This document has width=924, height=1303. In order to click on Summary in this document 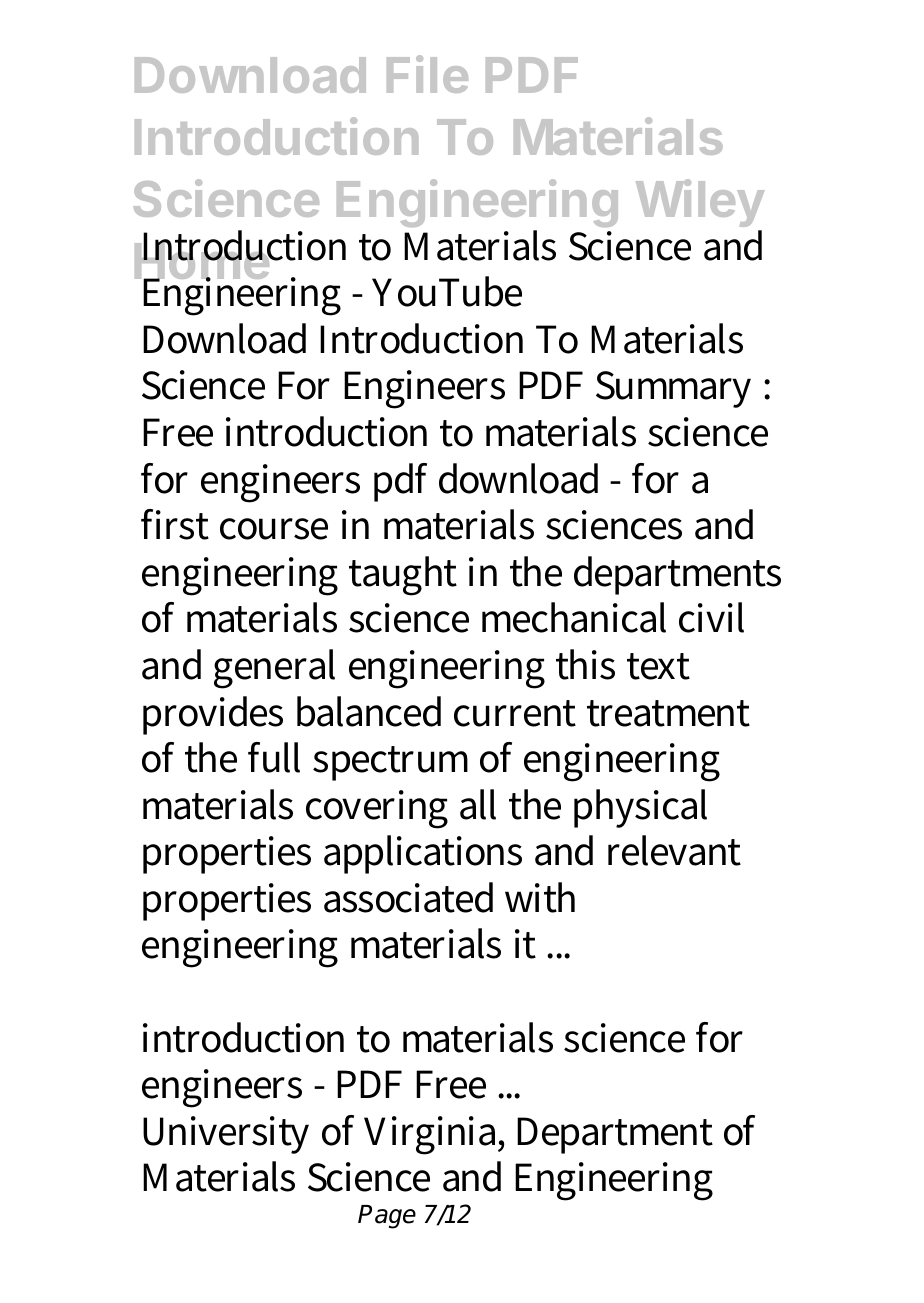, I will do `click(673, 389)`.
